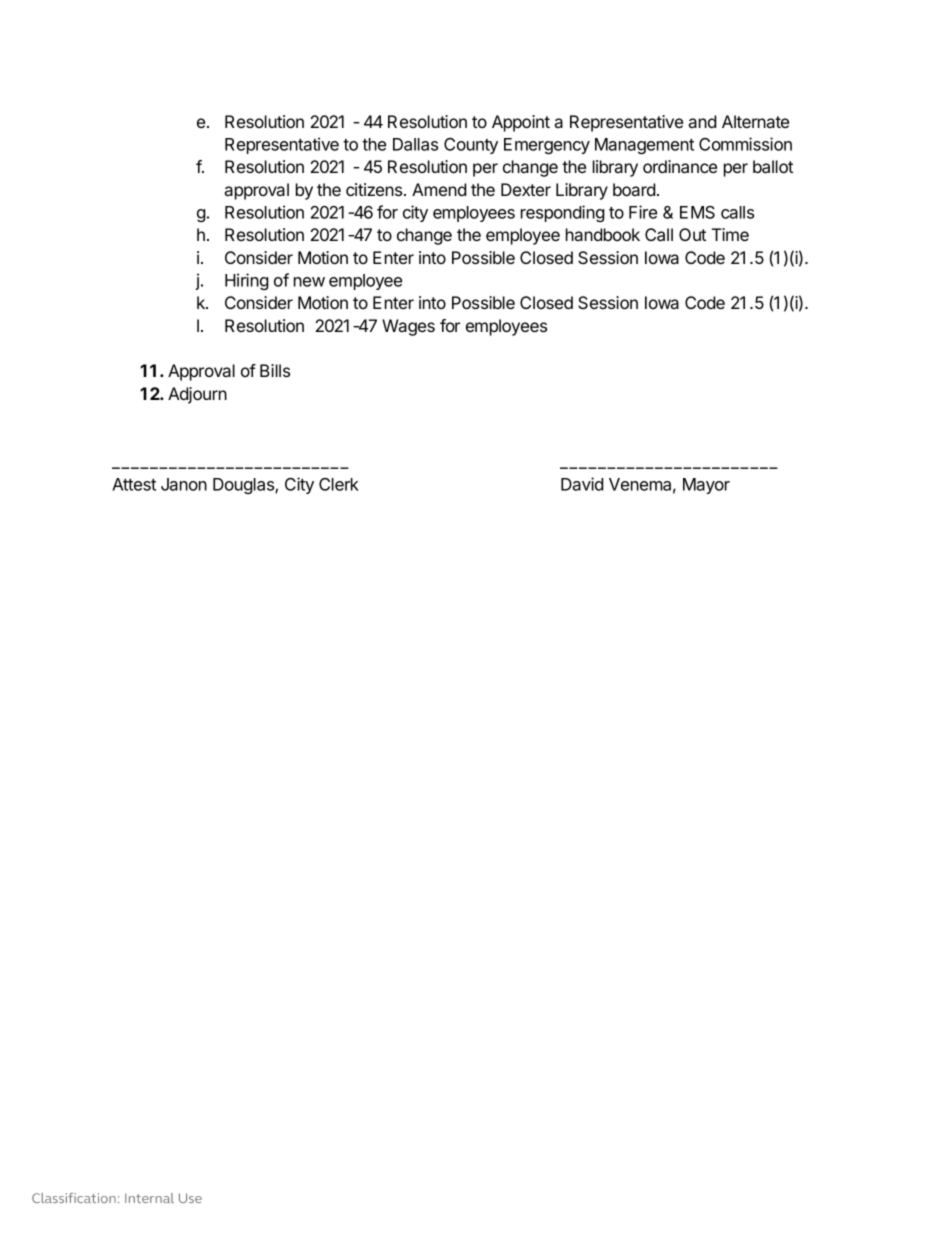  Describe the element at coordinates (134, 484) in the page. I see `Attest` at that location.
